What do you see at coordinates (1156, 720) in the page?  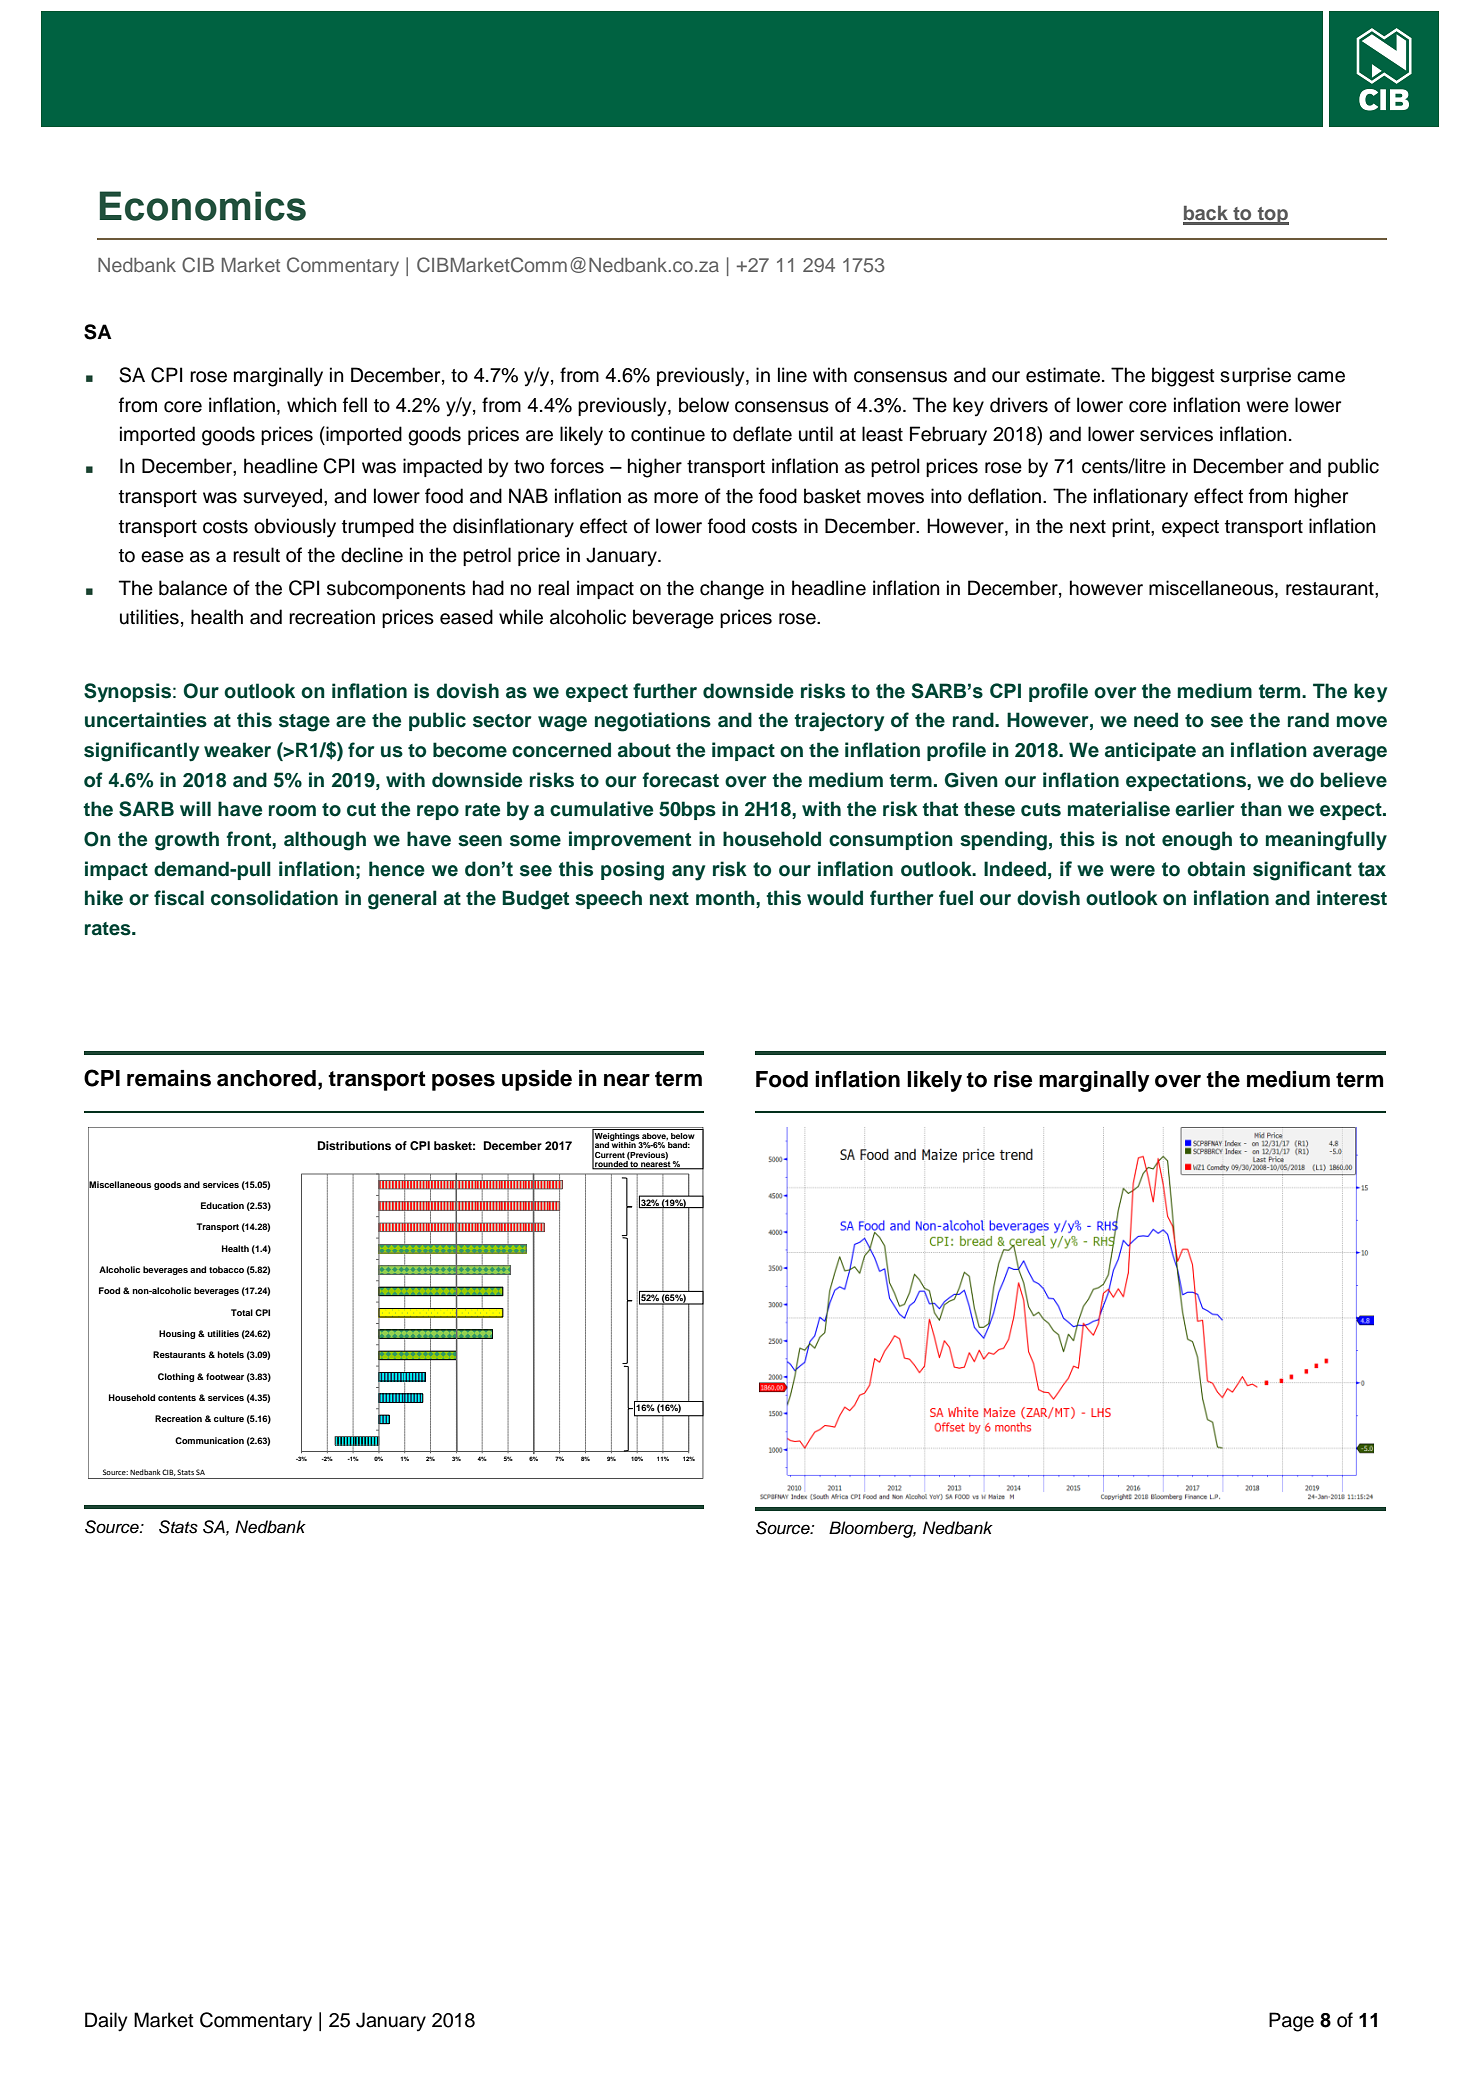 I see `need` at bounding box center [1156, 720].
